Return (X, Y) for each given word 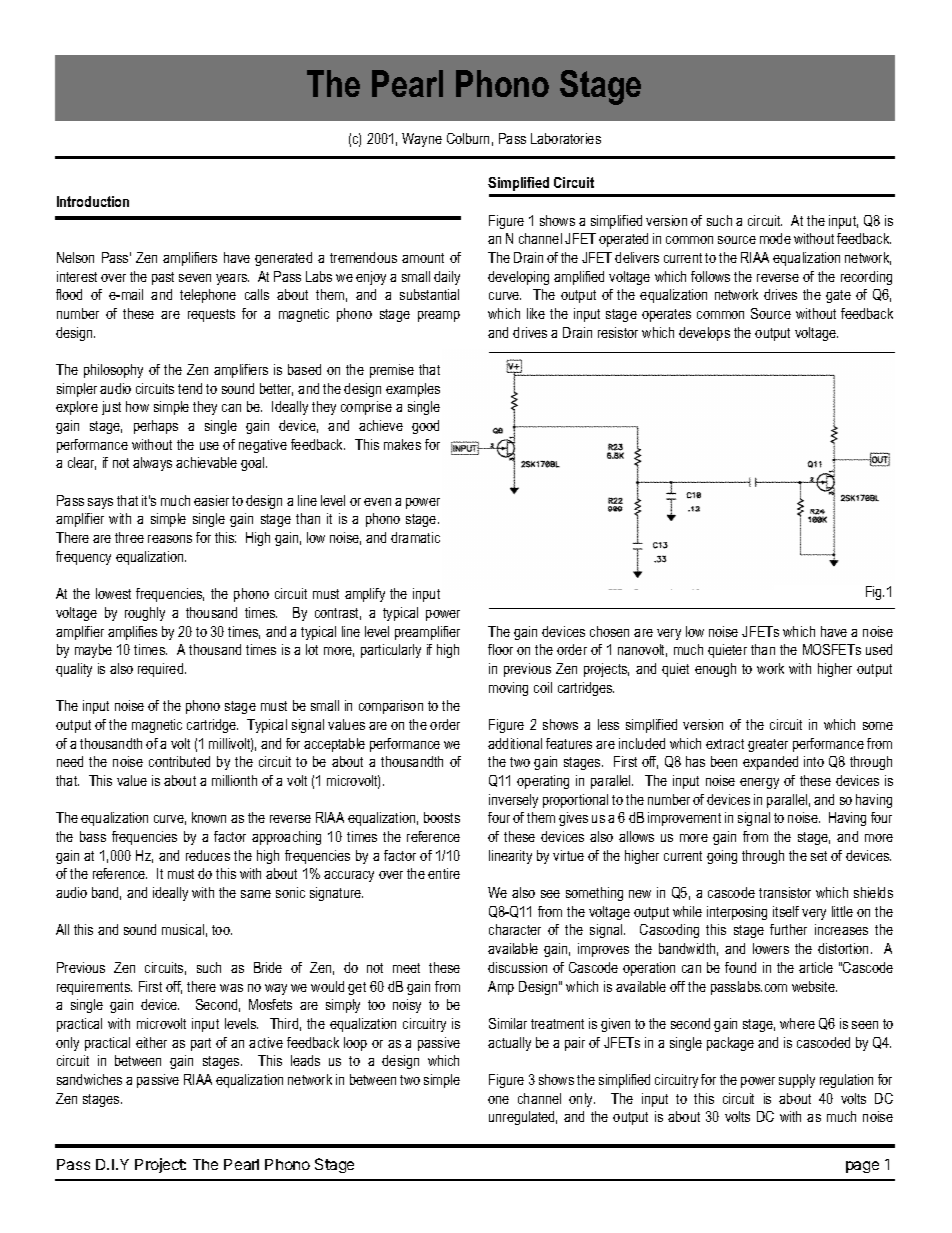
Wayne (422, 140)
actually (509, 1044)
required (162, 670)
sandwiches (89, 1079)
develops (704, 334)
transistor (785, 892)
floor (500, 649)
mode (775, 238)
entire (444, 873)
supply (797, 1081)
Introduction (93, 201)
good (425, 427)
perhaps (156, 427)
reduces (208, 855)
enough (715, 670)
